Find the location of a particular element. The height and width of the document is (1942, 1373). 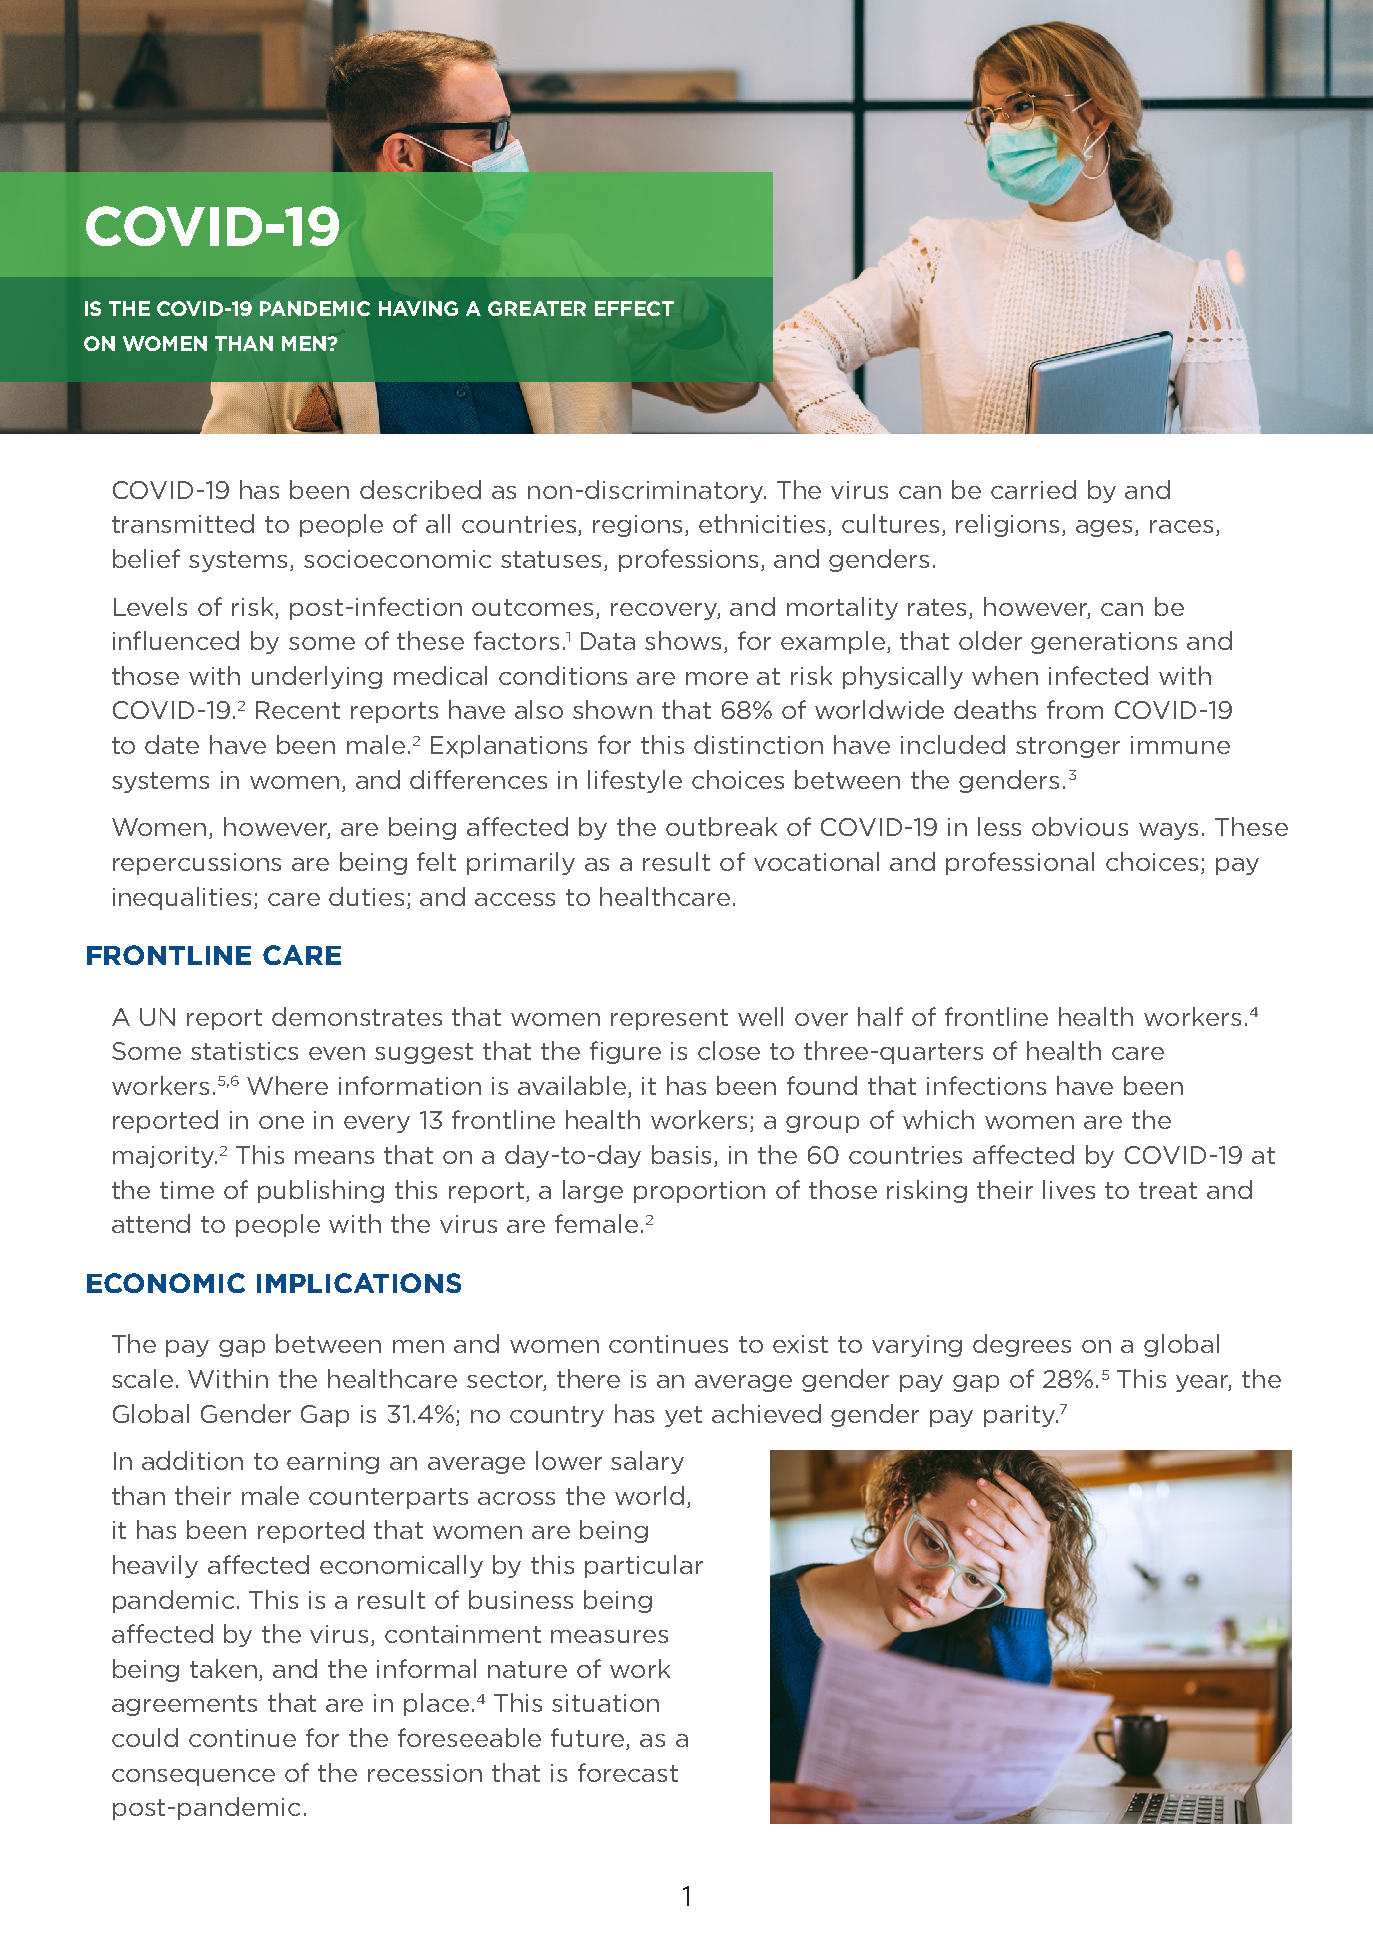

carried is located at coordinates (1033, 489).
